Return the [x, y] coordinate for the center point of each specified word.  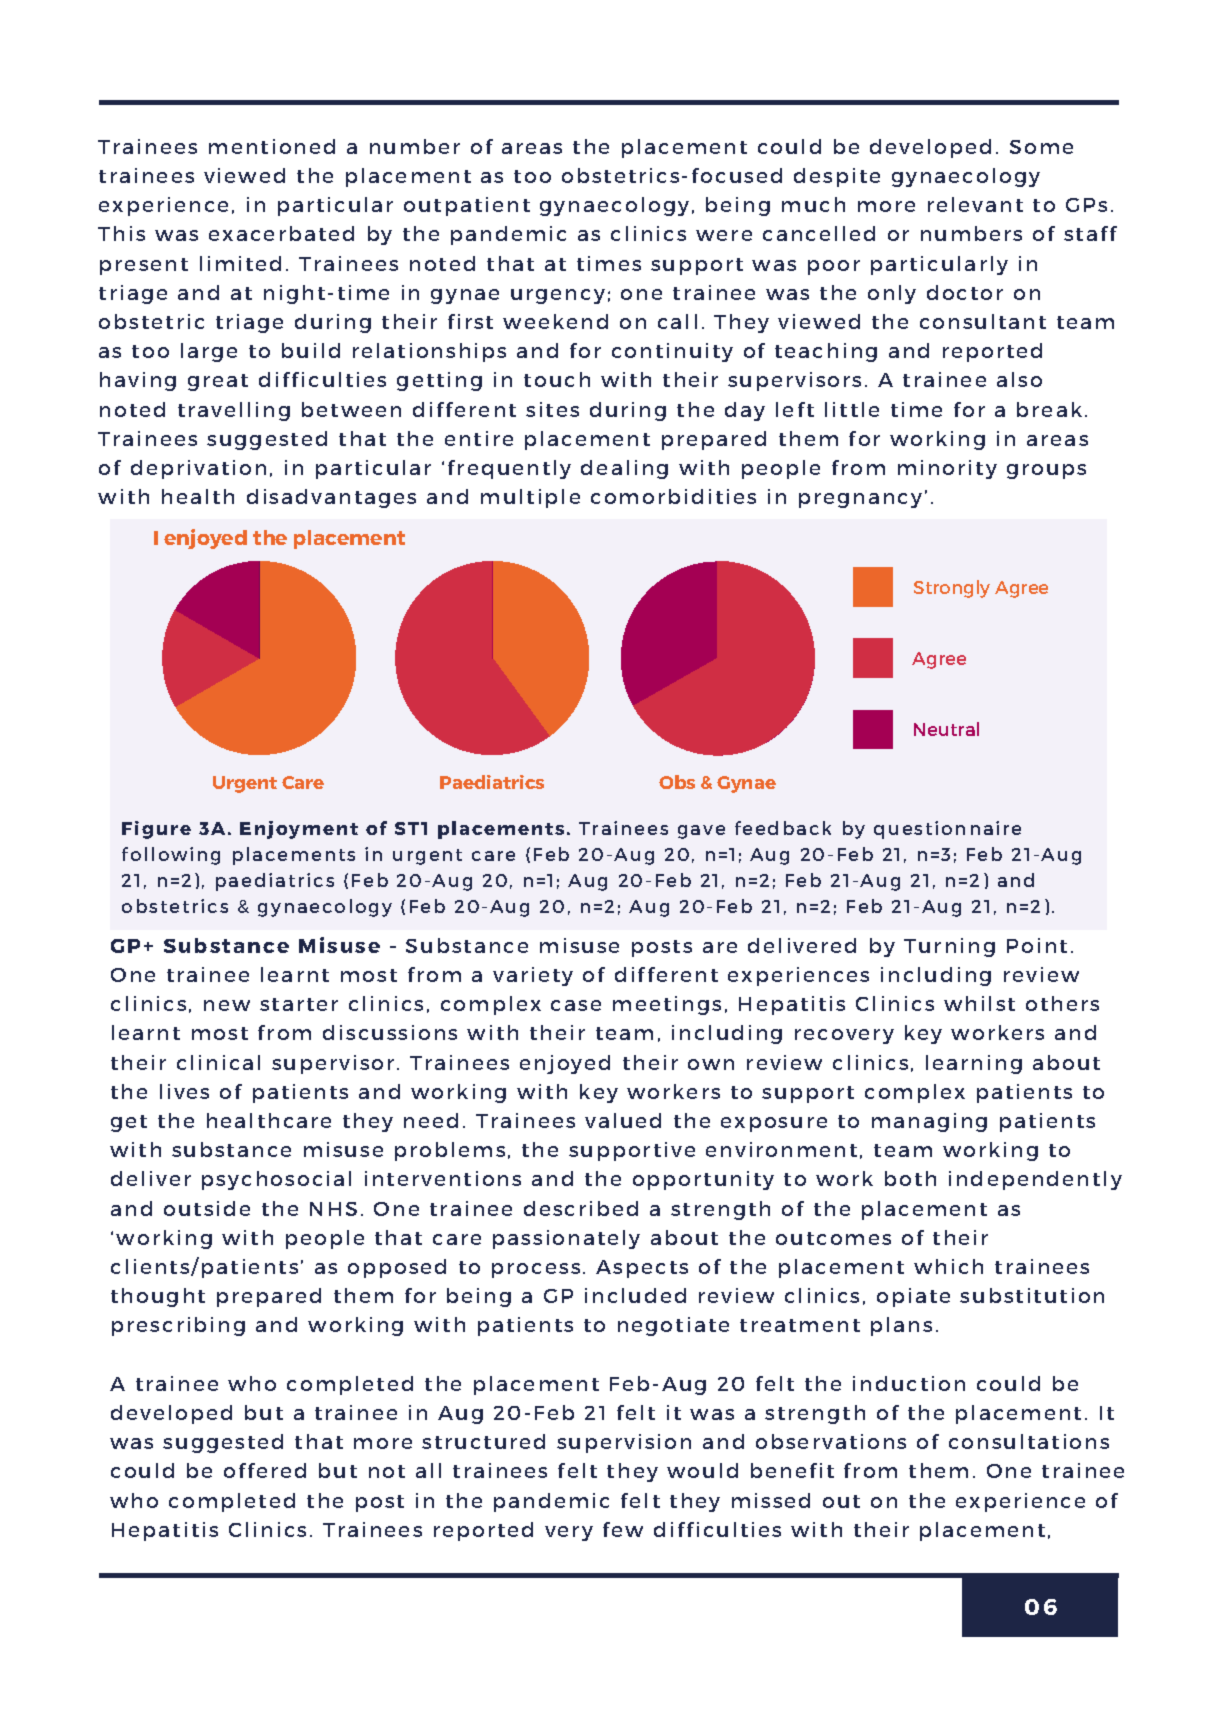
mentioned [272, 146]
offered [265, 1470]
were [724, 235]
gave [701, 832]
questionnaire [947, 830]
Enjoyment [299, 830]
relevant [975, 204]
